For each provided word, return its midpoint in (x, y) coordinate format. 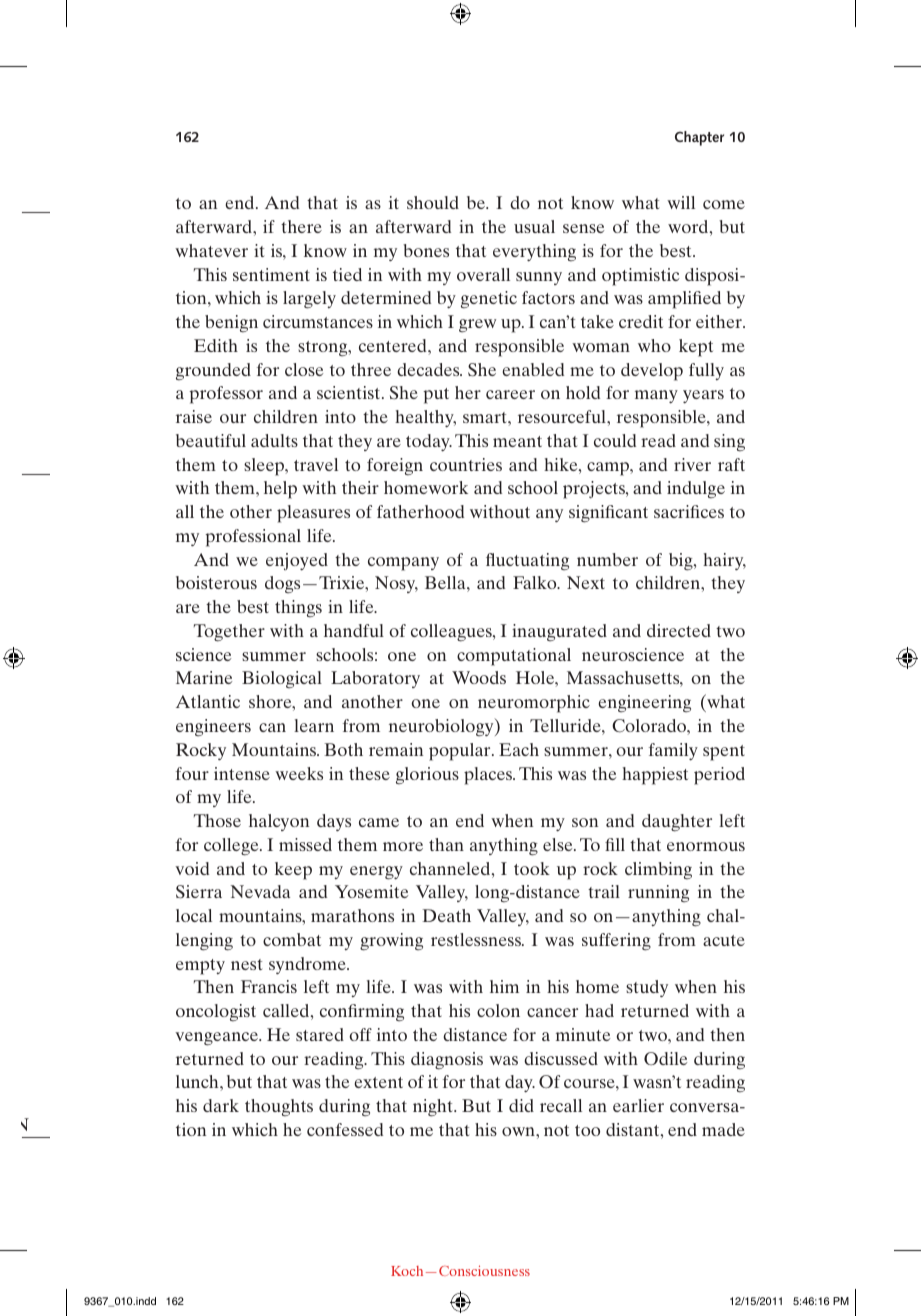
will (681, 202)
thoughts (279, 1108)
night (434, 1108)
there (301, 226)
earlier (638, 1105)
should (433, 202)
